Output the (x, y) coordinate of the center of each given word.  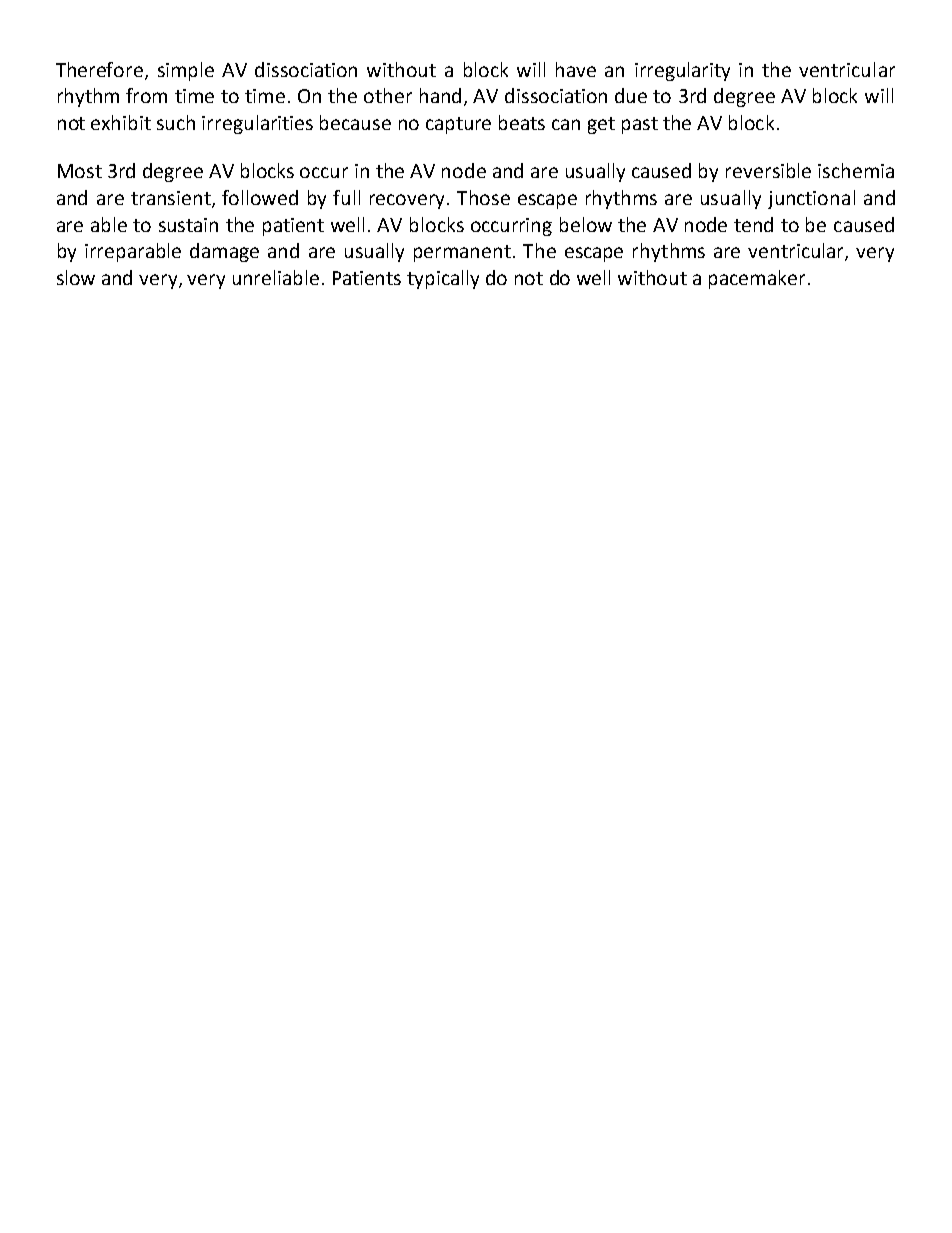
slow (76, 277)
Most (80, 171)
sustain (188, 225)
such (176, 122)
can (566, 124)
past (640, 125)
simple (186, 71)
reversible (768, 170)
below (586, 224)
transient (172, 199)
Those (483, 197)
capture (458, 125)
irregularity (682, 71)
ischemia (856, 170)
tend (753, 224)
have (576, 69)
